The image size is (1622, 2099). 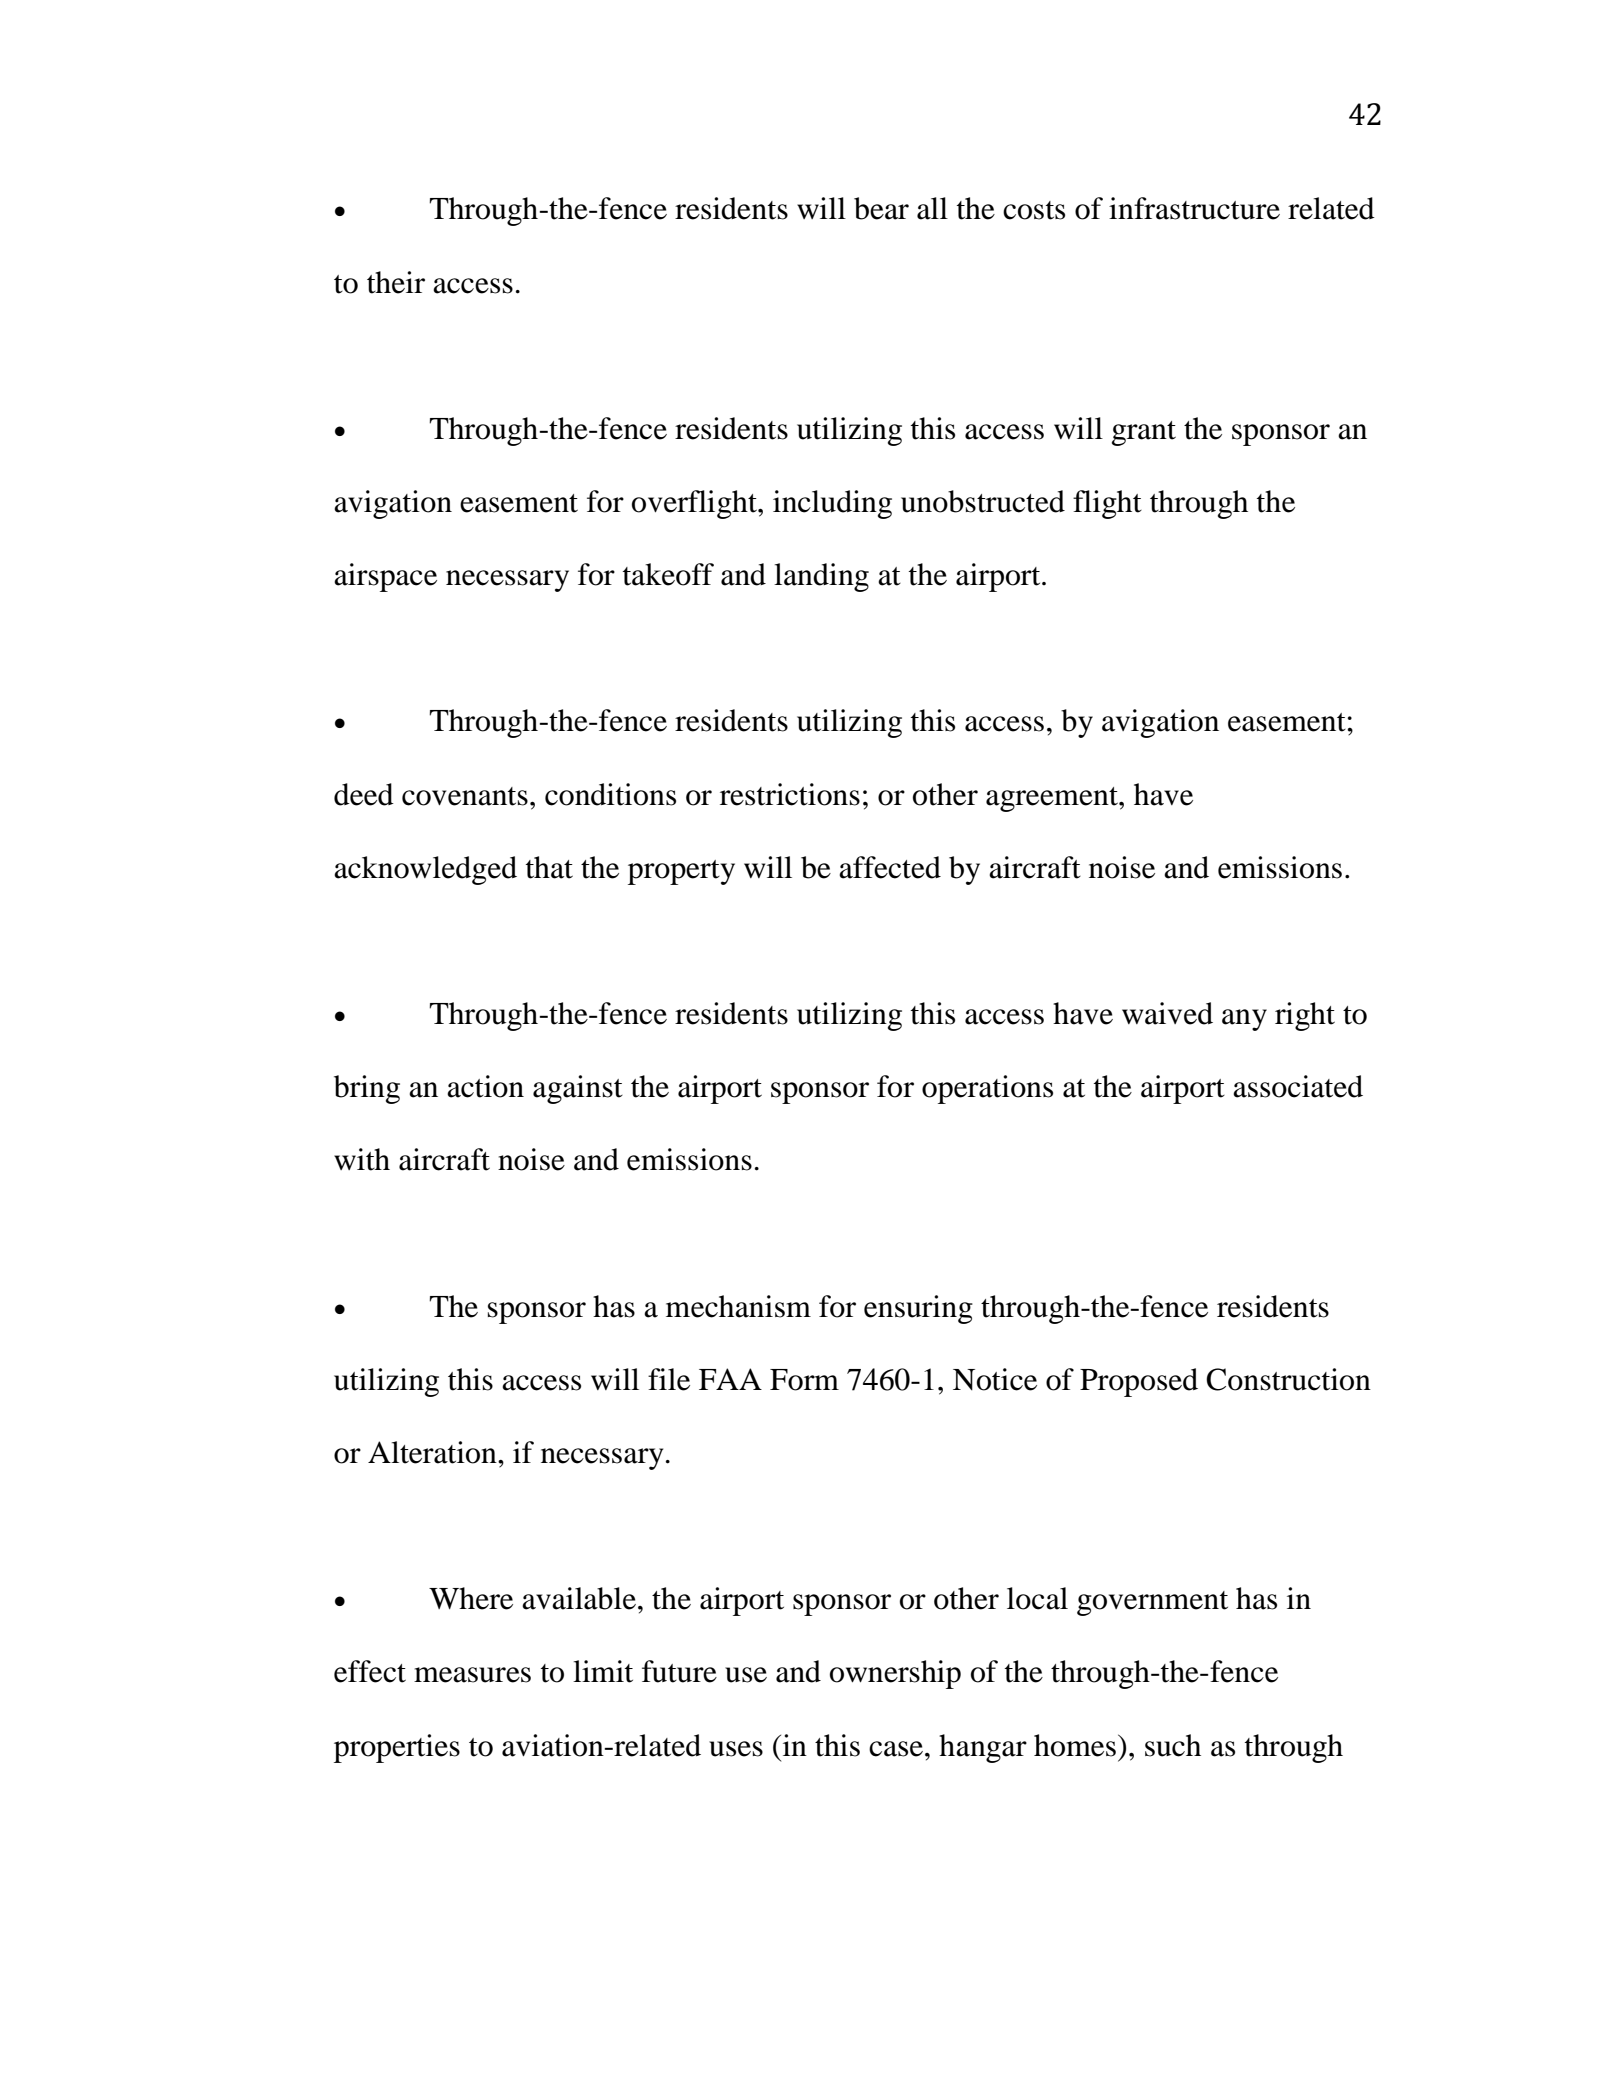 What do you see at coordinates (1173, 1745) in the image?
I see `such` at bounding box center [1173, 1745].
